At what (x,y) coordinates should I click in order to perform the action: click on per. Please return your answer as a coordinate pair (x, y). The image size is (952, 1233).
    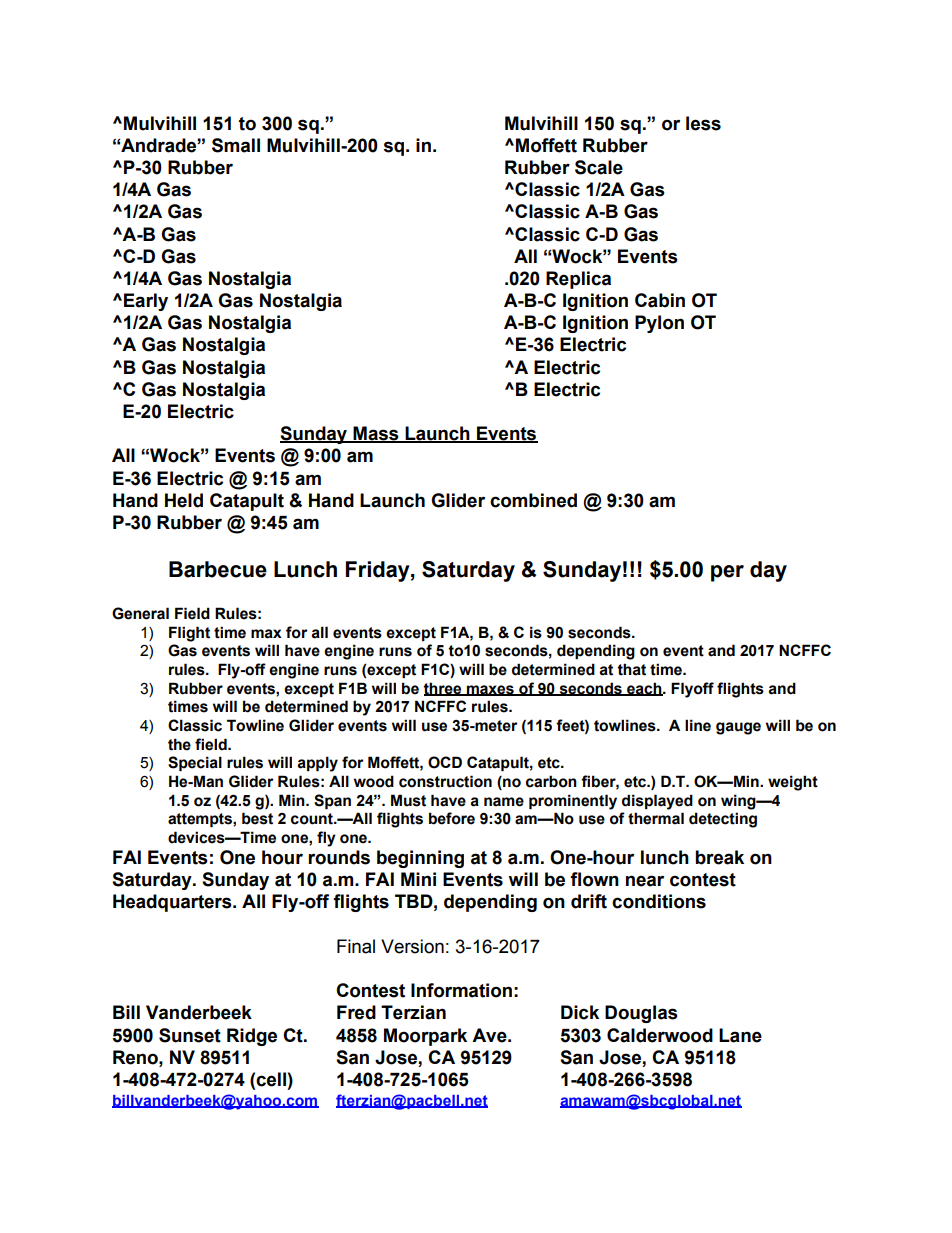
    Looking at the image, I should click on (727, 573).
